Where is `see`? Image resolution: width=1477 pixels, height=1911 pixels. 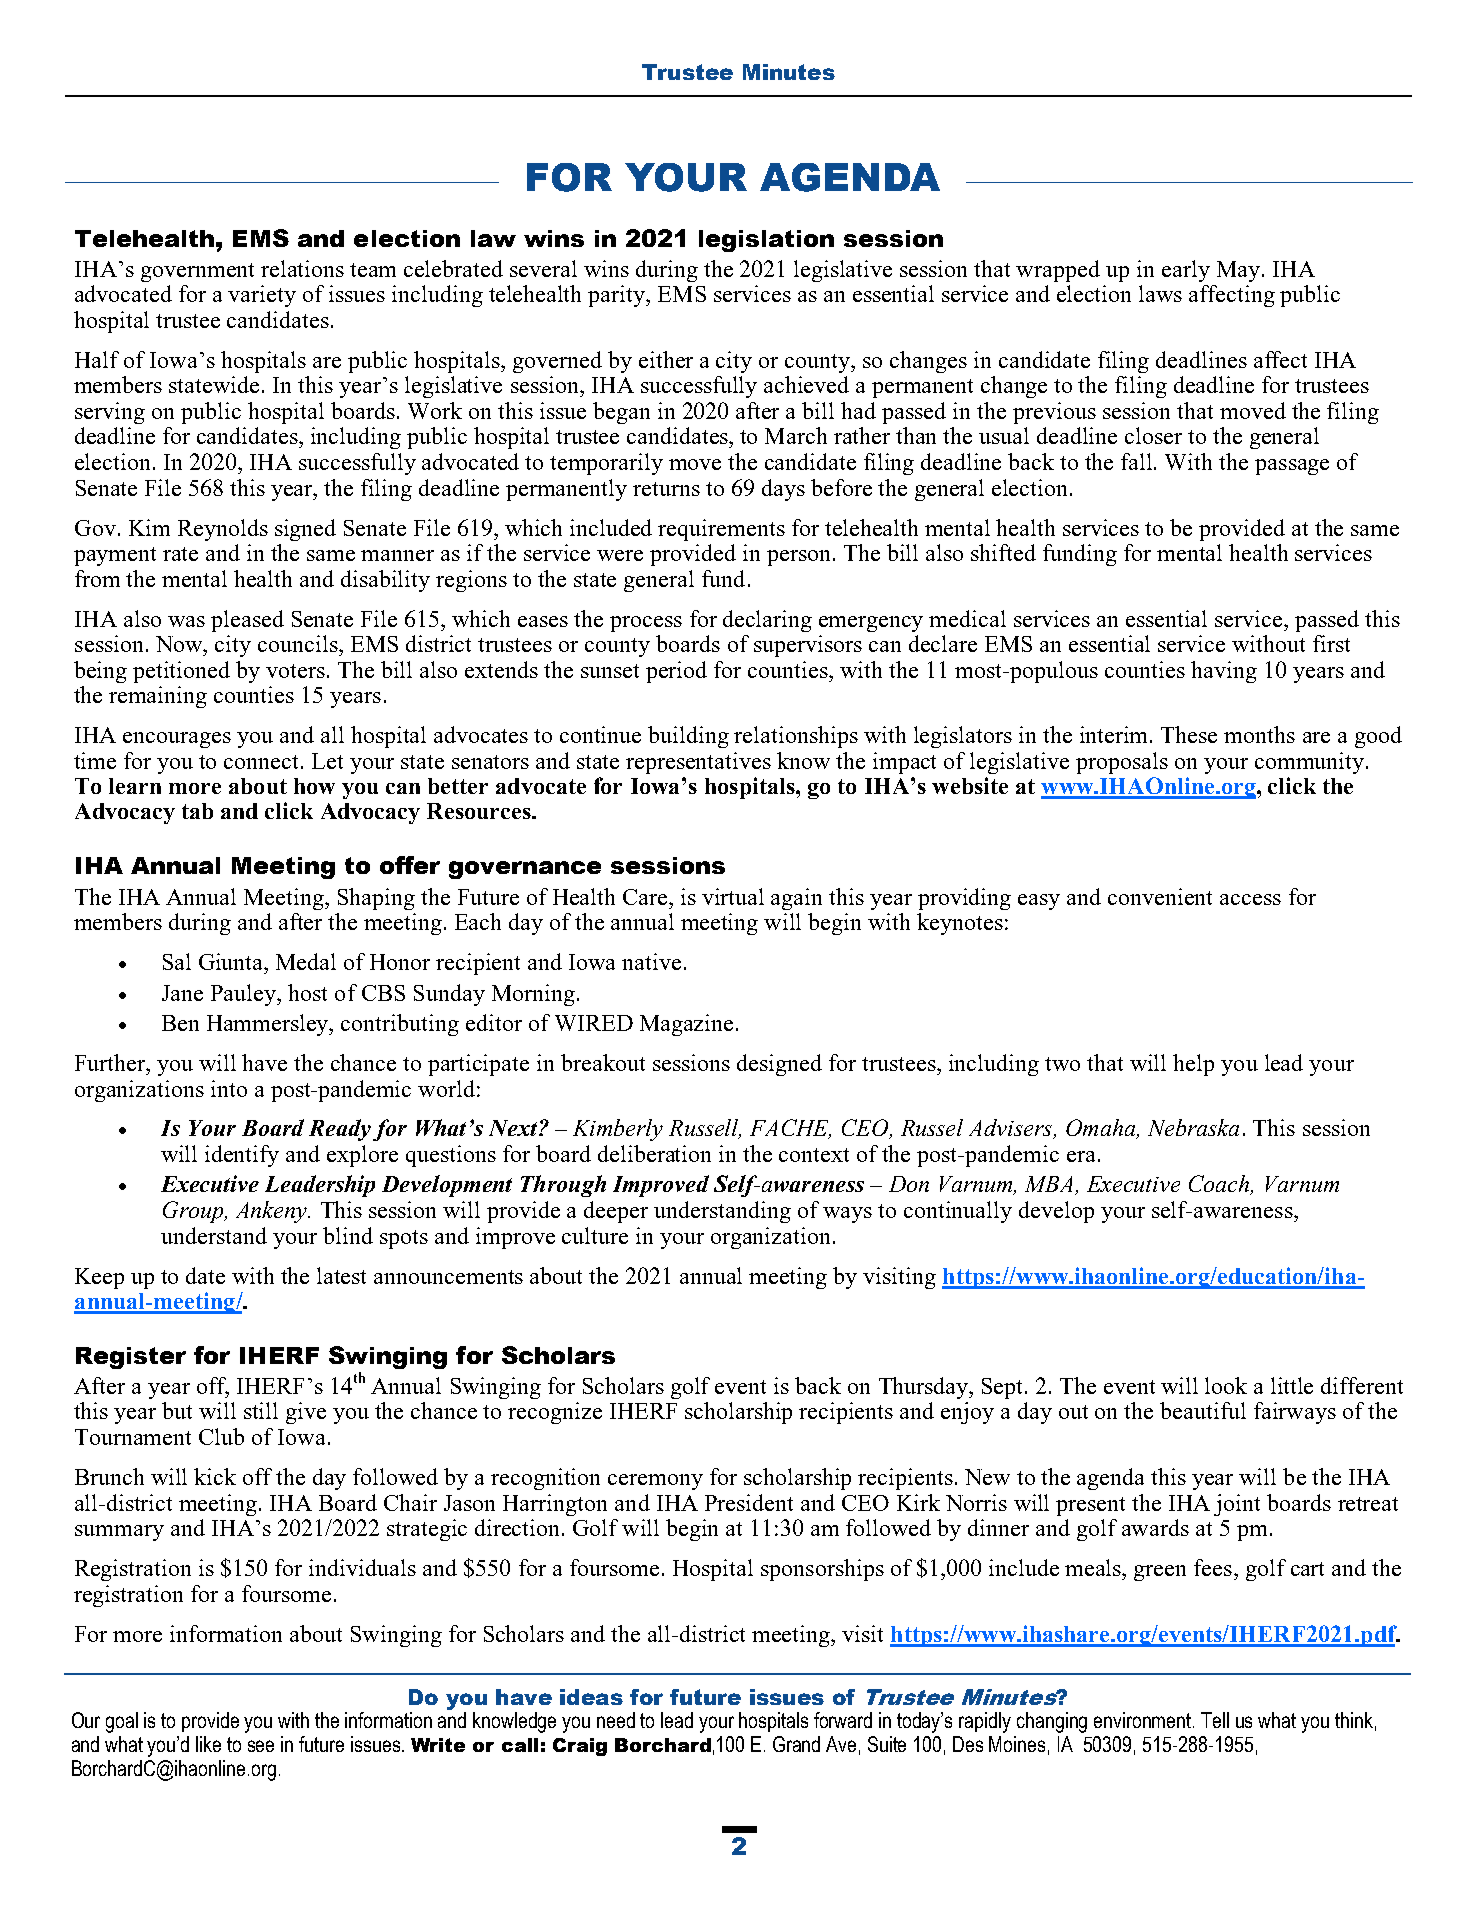 see is located at coordinates (261, 1746).
